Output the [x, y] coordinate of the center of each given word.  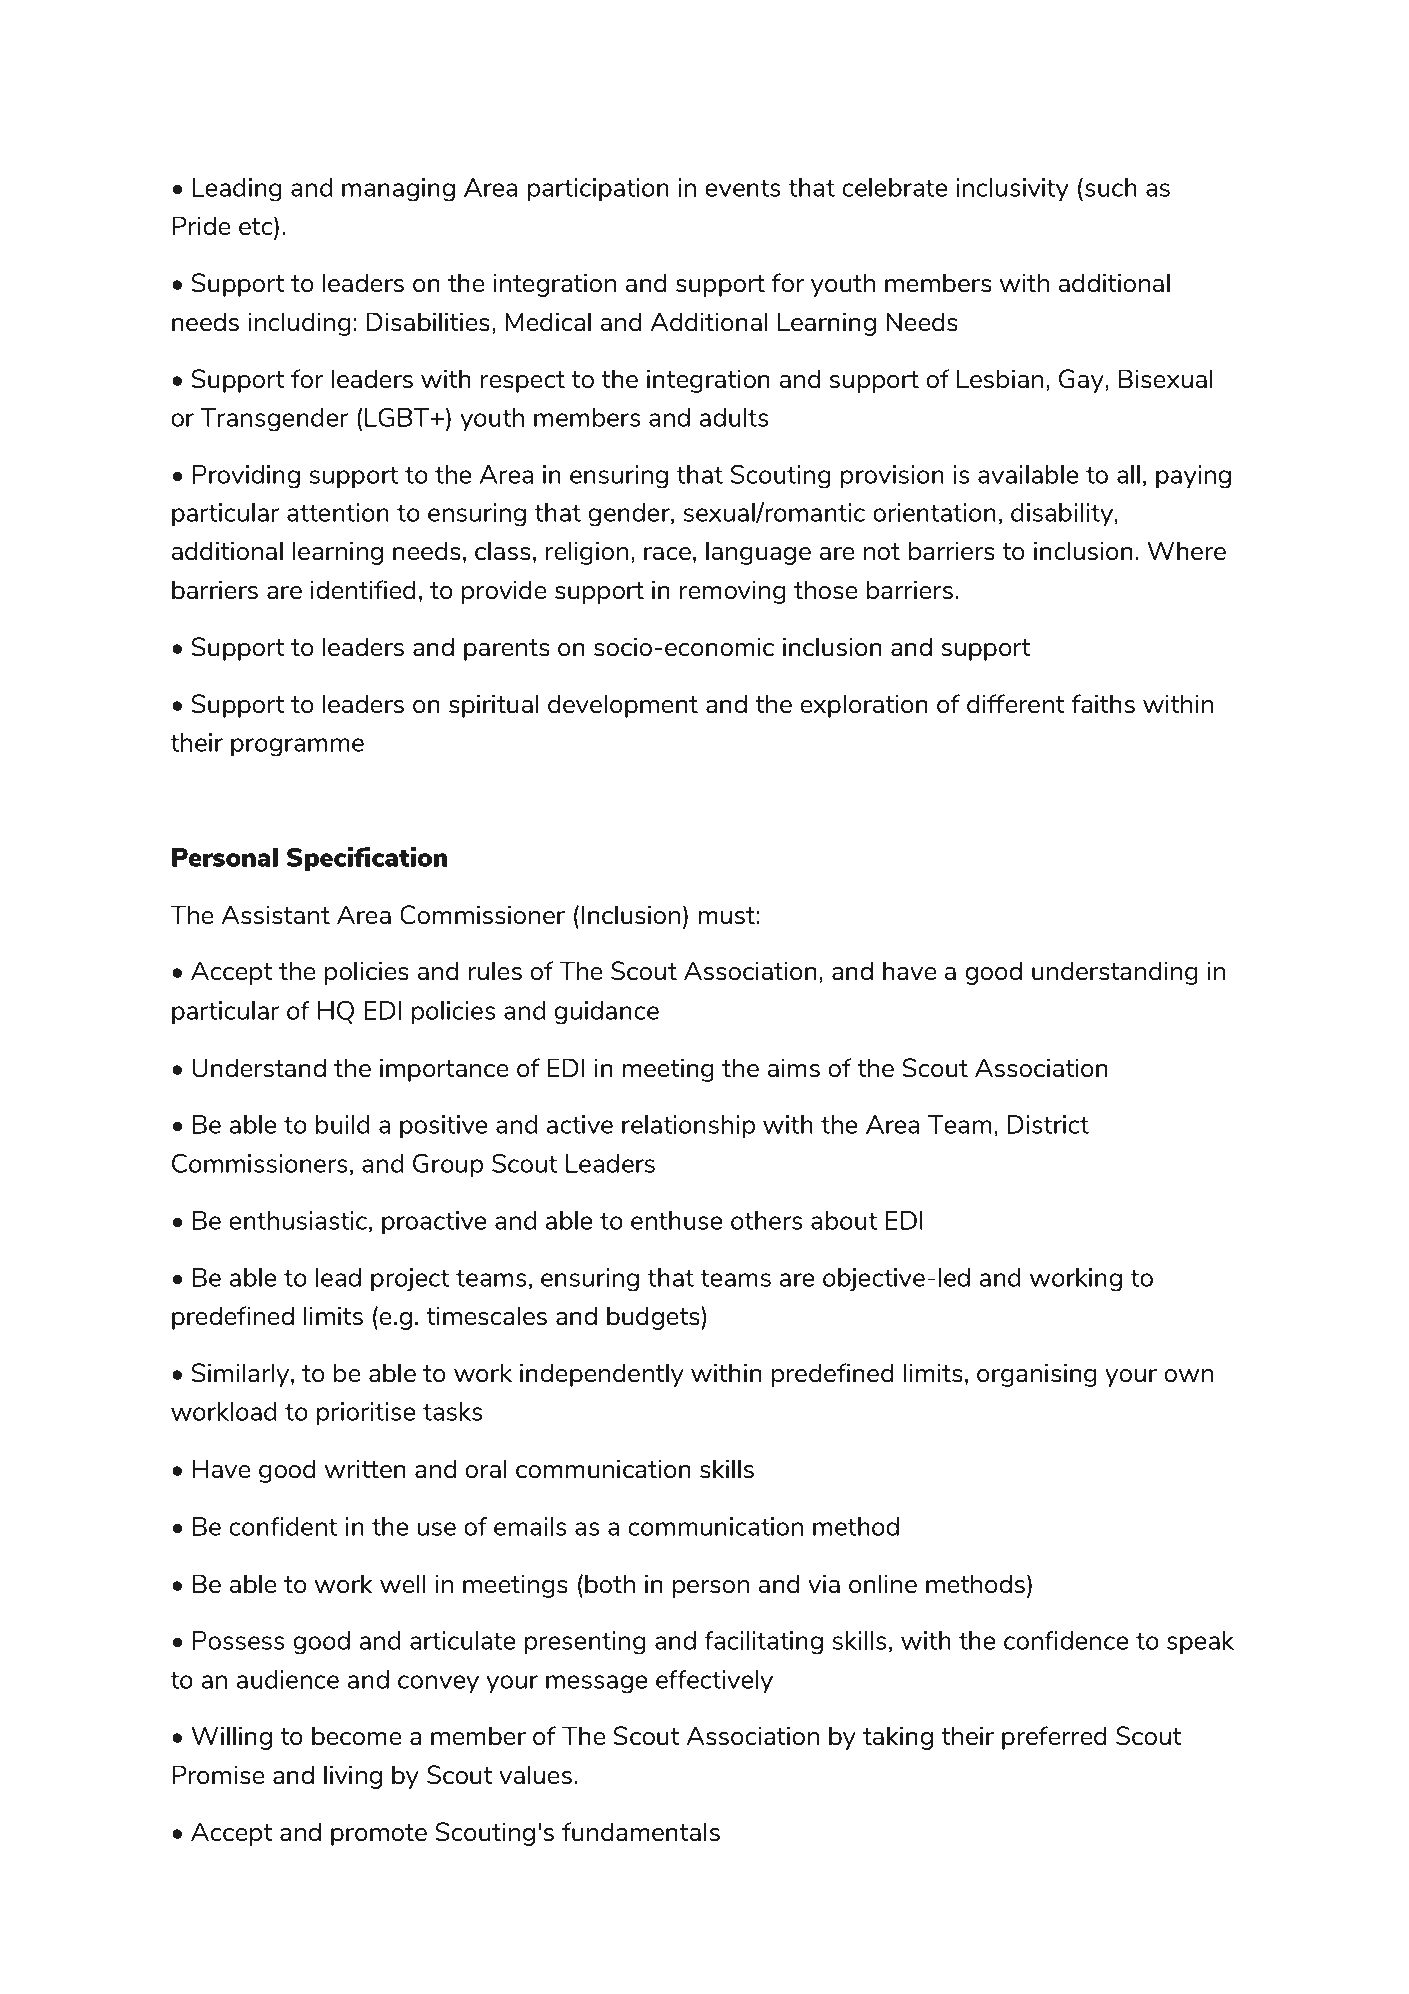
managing [398, 190]
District [1048, 1124]
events [743, 188]
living [353, 1777]
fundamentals [641, 1831]
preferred [1054, 1738]
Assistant [275, 914]
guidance [606, 1013]
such [1111, 187]
